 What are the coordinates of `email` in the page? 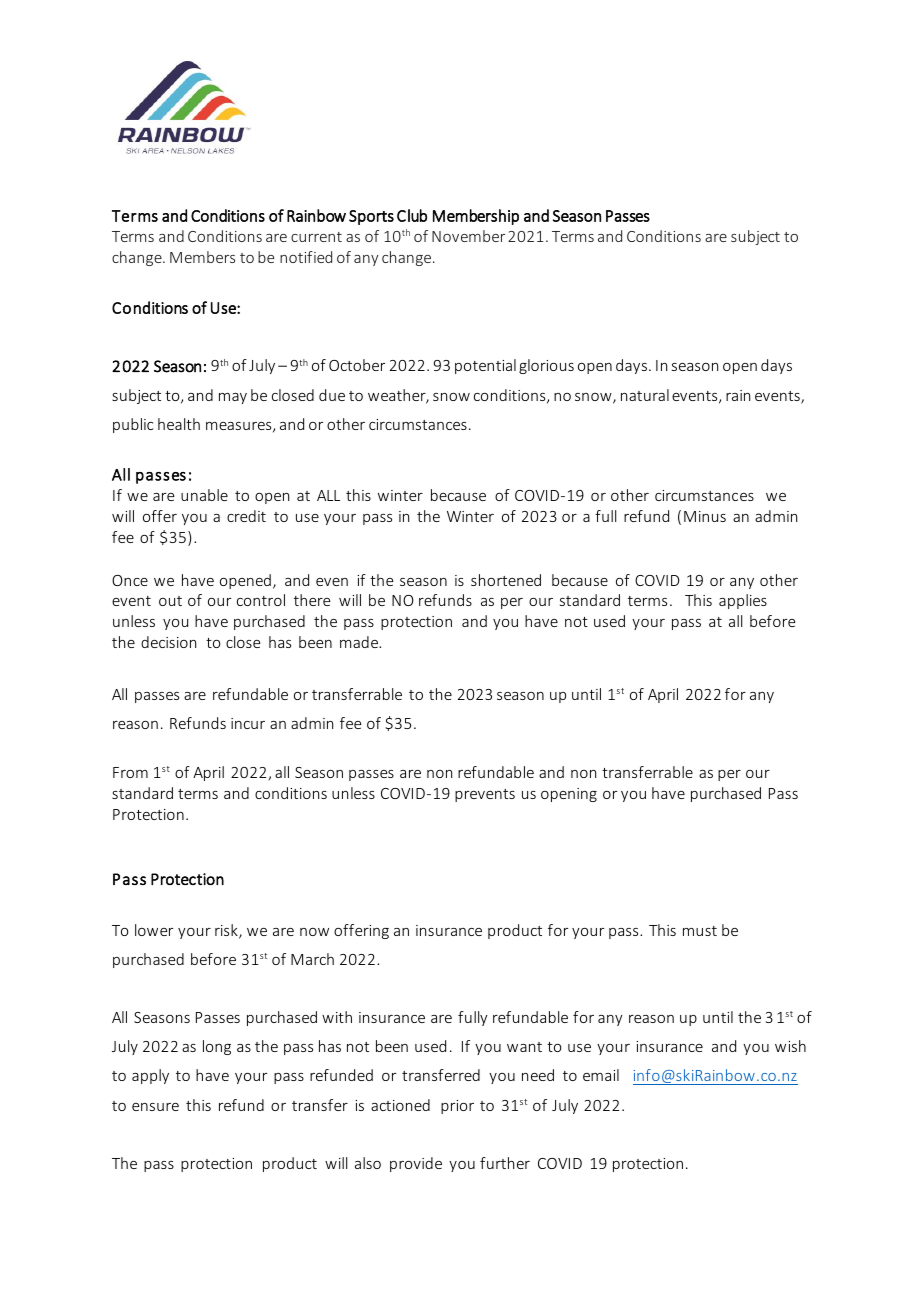 It's located at (601, 1075).
